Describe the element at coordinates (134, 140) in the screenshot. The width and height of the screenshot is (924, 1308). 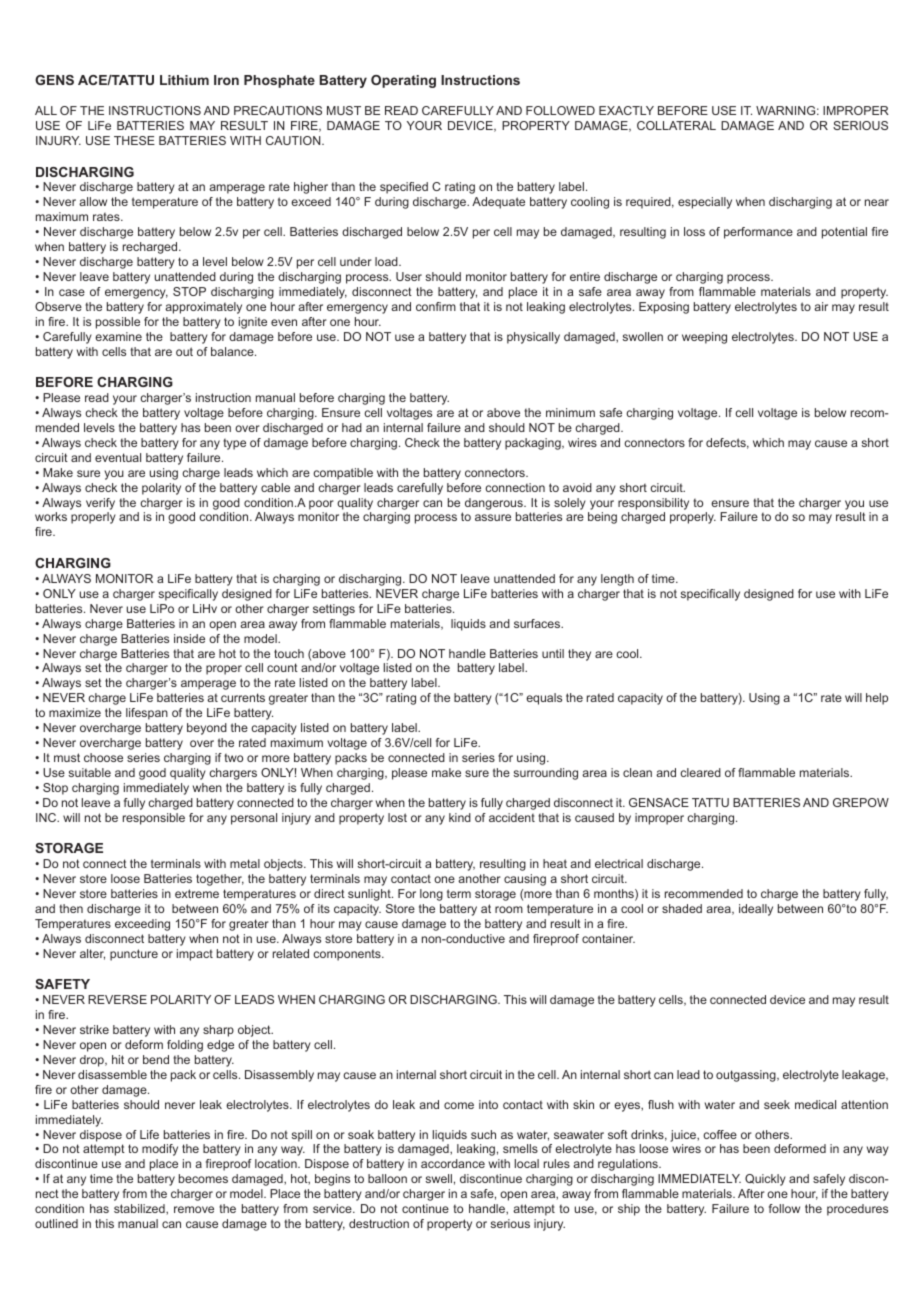
I see `THESE` at that location.
